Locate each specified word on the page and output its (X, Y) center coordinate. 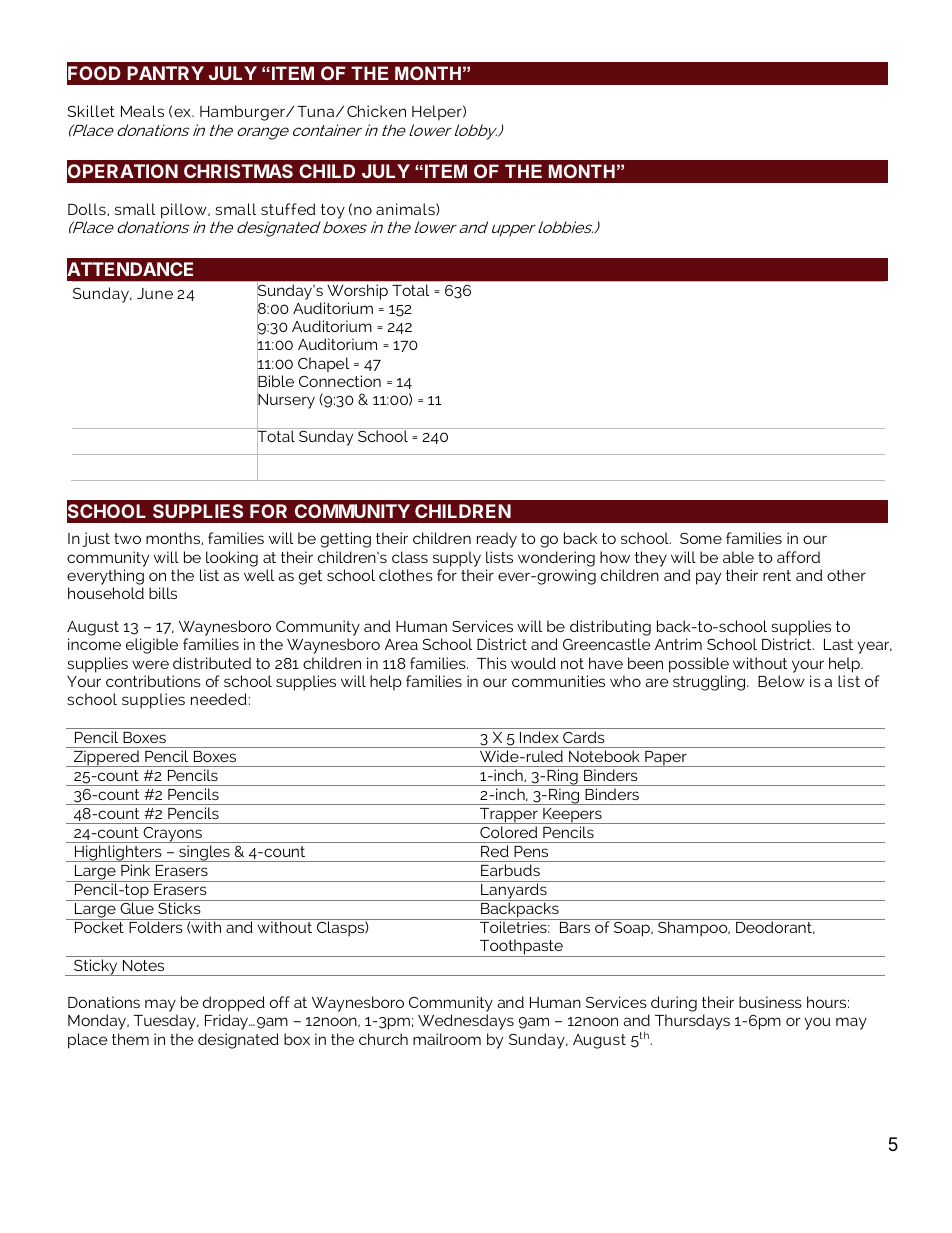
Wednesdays (466, 1022)
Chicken (376, 111)
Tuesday (166, 1022)
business (770, 1002)
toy (332, 213)
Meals (142, 111)
